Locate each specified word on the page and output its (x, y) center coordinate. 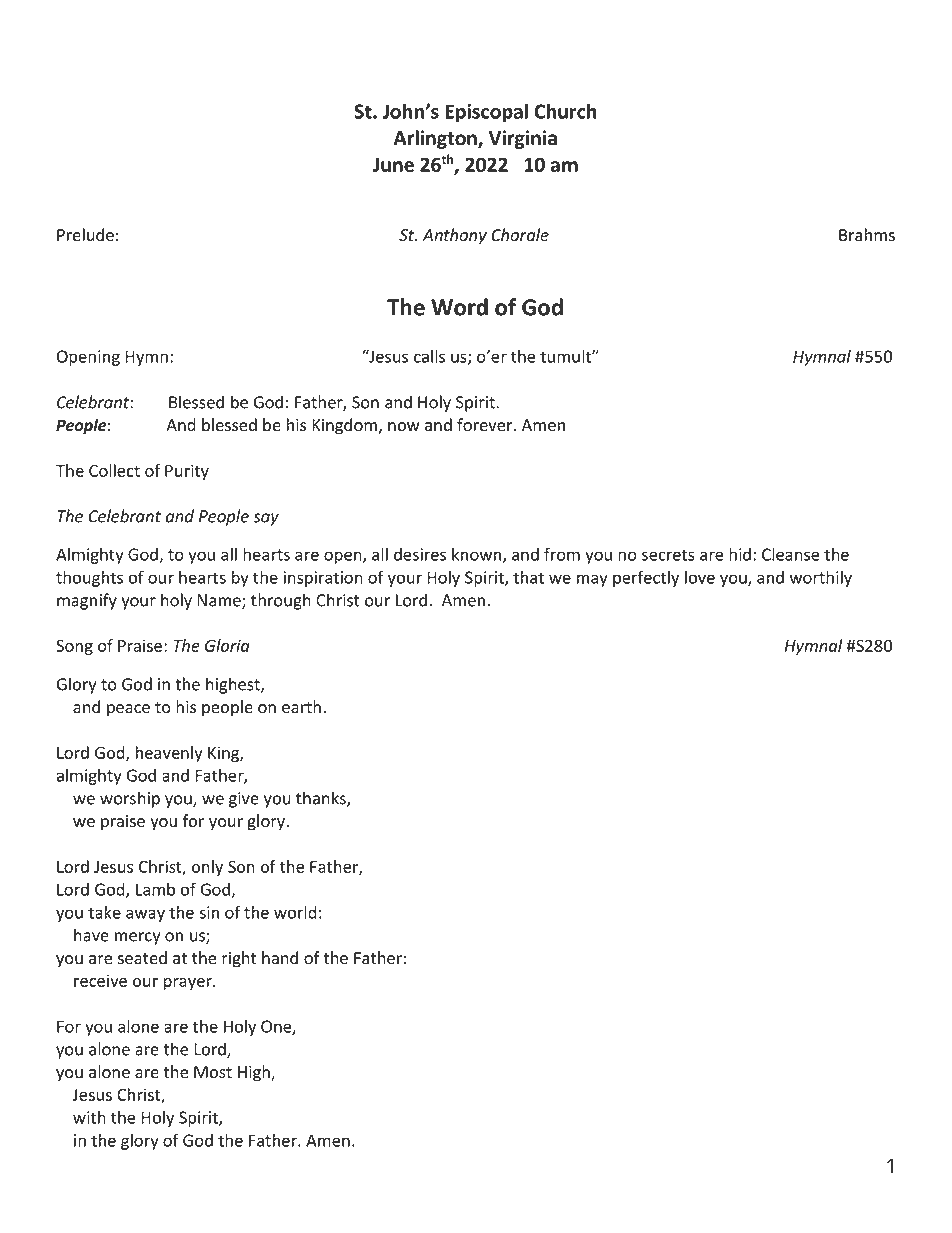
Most (213, 1072)
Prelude (85, 235)
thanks (322, 799)
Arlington (436, 139)
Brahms (867, 235)
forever (486, 425)
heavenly (169, 754)
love (700, 577)
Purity (187, 472)
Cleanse (790, 554)
